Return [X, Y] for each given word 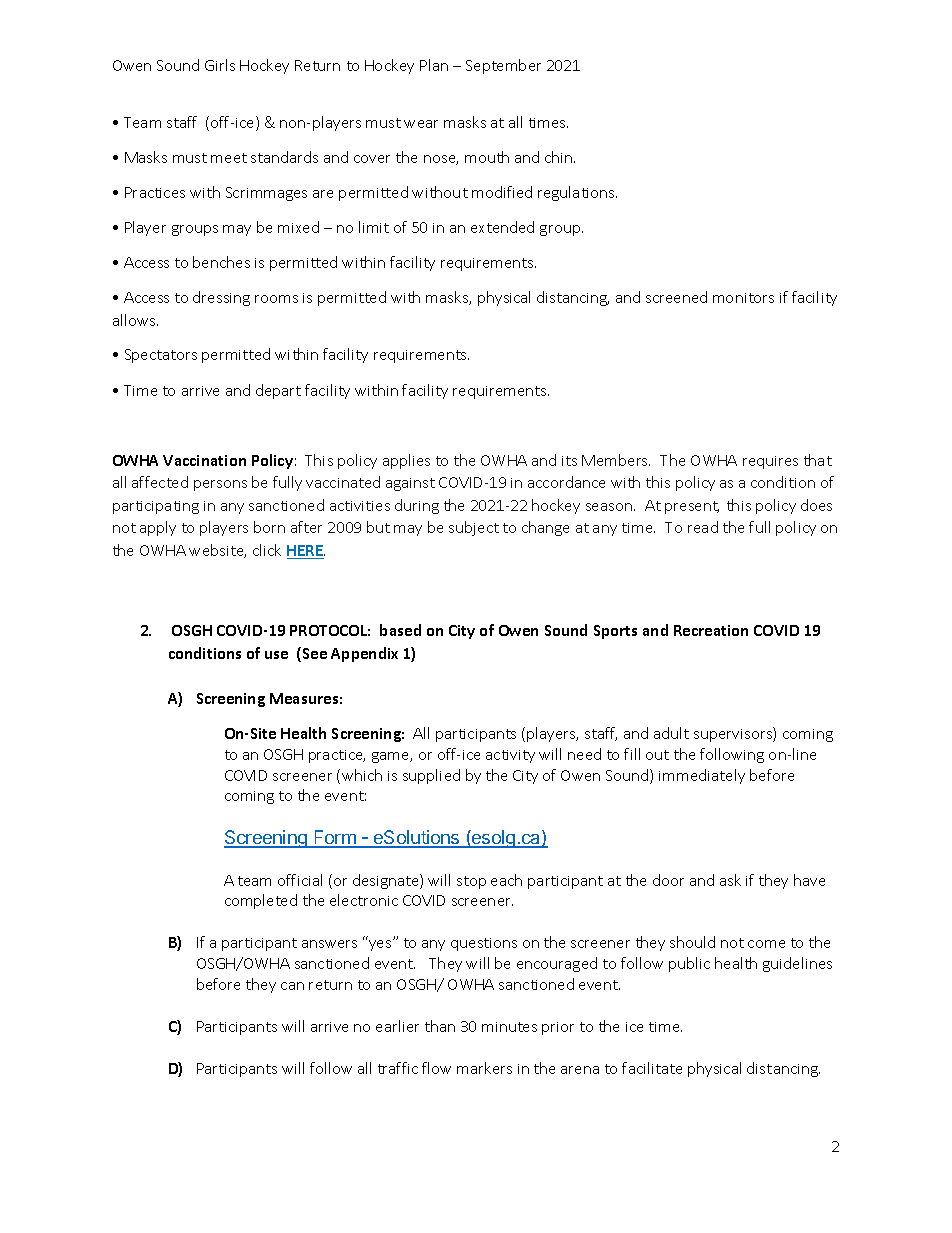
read [703, 527]
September [503, 66]
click [267, 550]
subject [474, 528]
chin [560, 157]
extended [502, 227]
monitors [743, 298]
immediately [702, 776]
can [292, 986]
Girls [220, 65]
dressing [221, 298]
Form [335, 838]
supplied [431, 776]
